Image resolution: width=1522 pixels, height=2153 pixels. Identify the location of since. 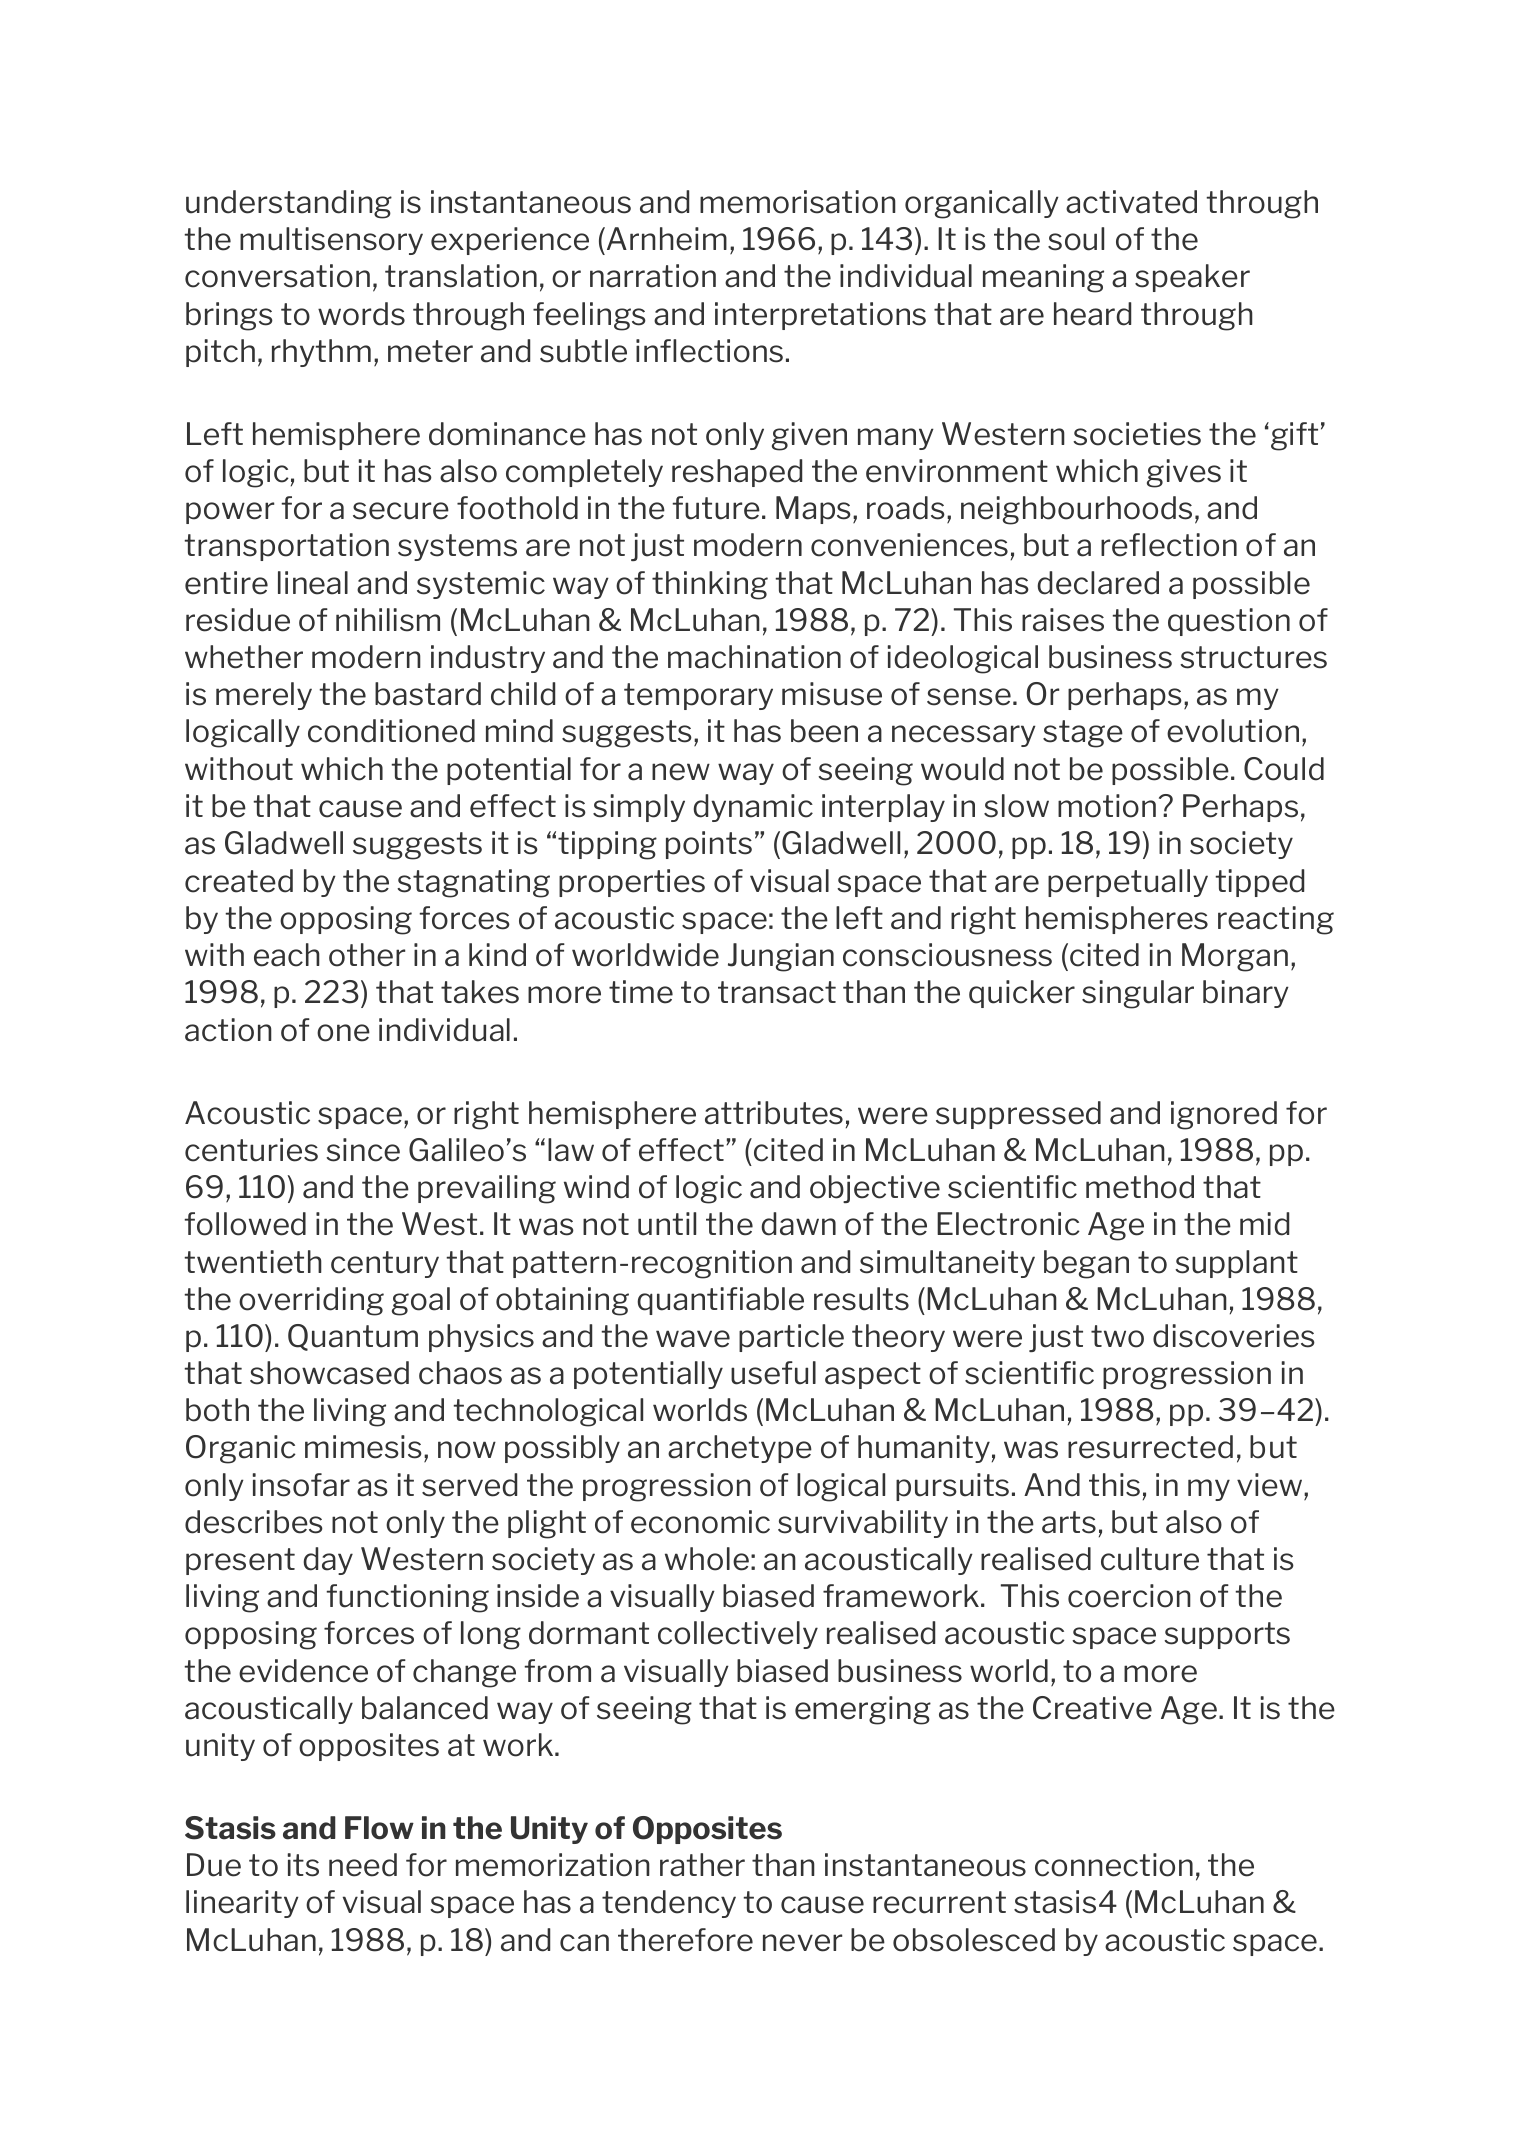
(363, 1150).
